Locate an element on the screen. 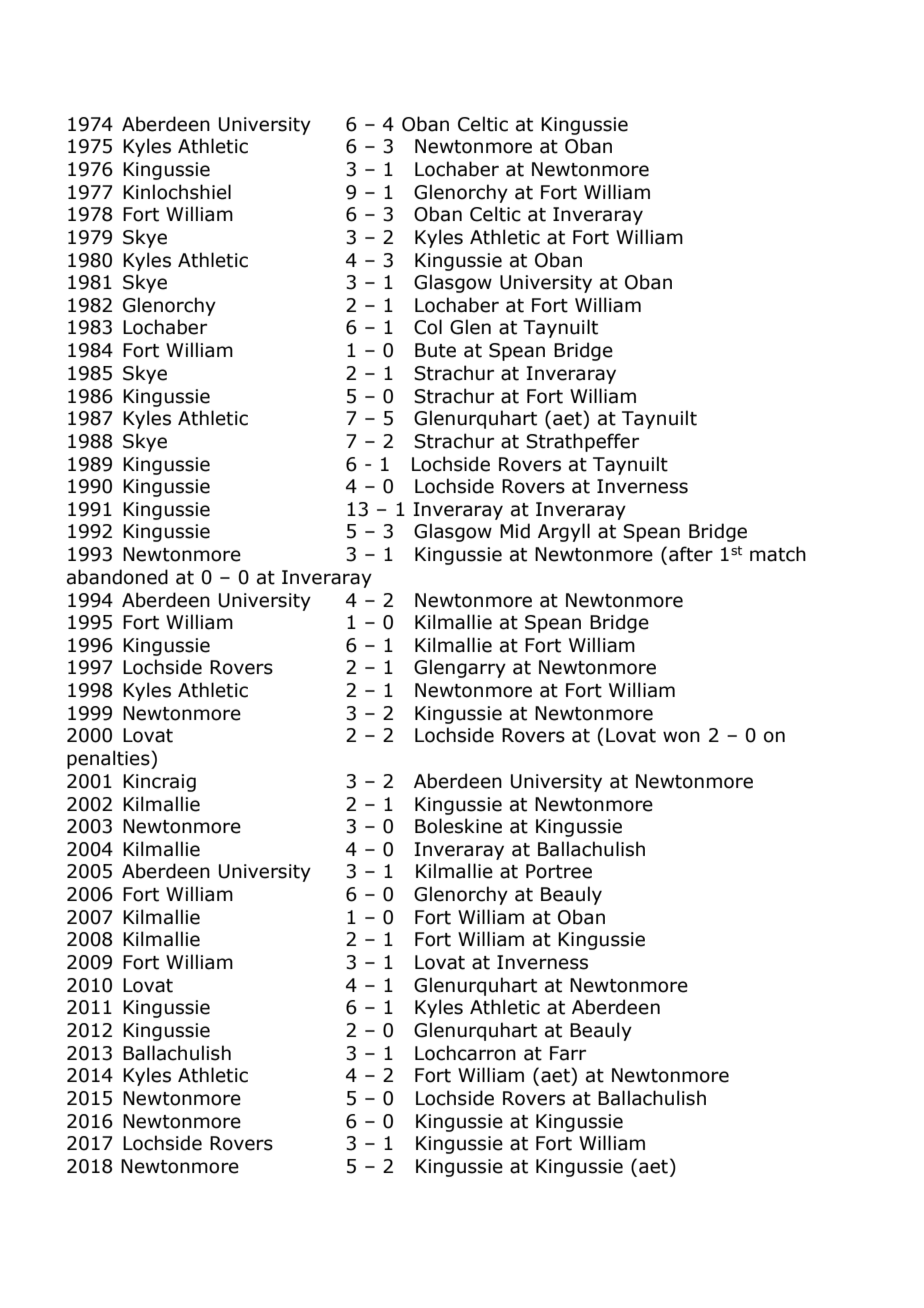 This screenshot has height=1308, width=924. Farr is located at coordinates (568, 1053).
